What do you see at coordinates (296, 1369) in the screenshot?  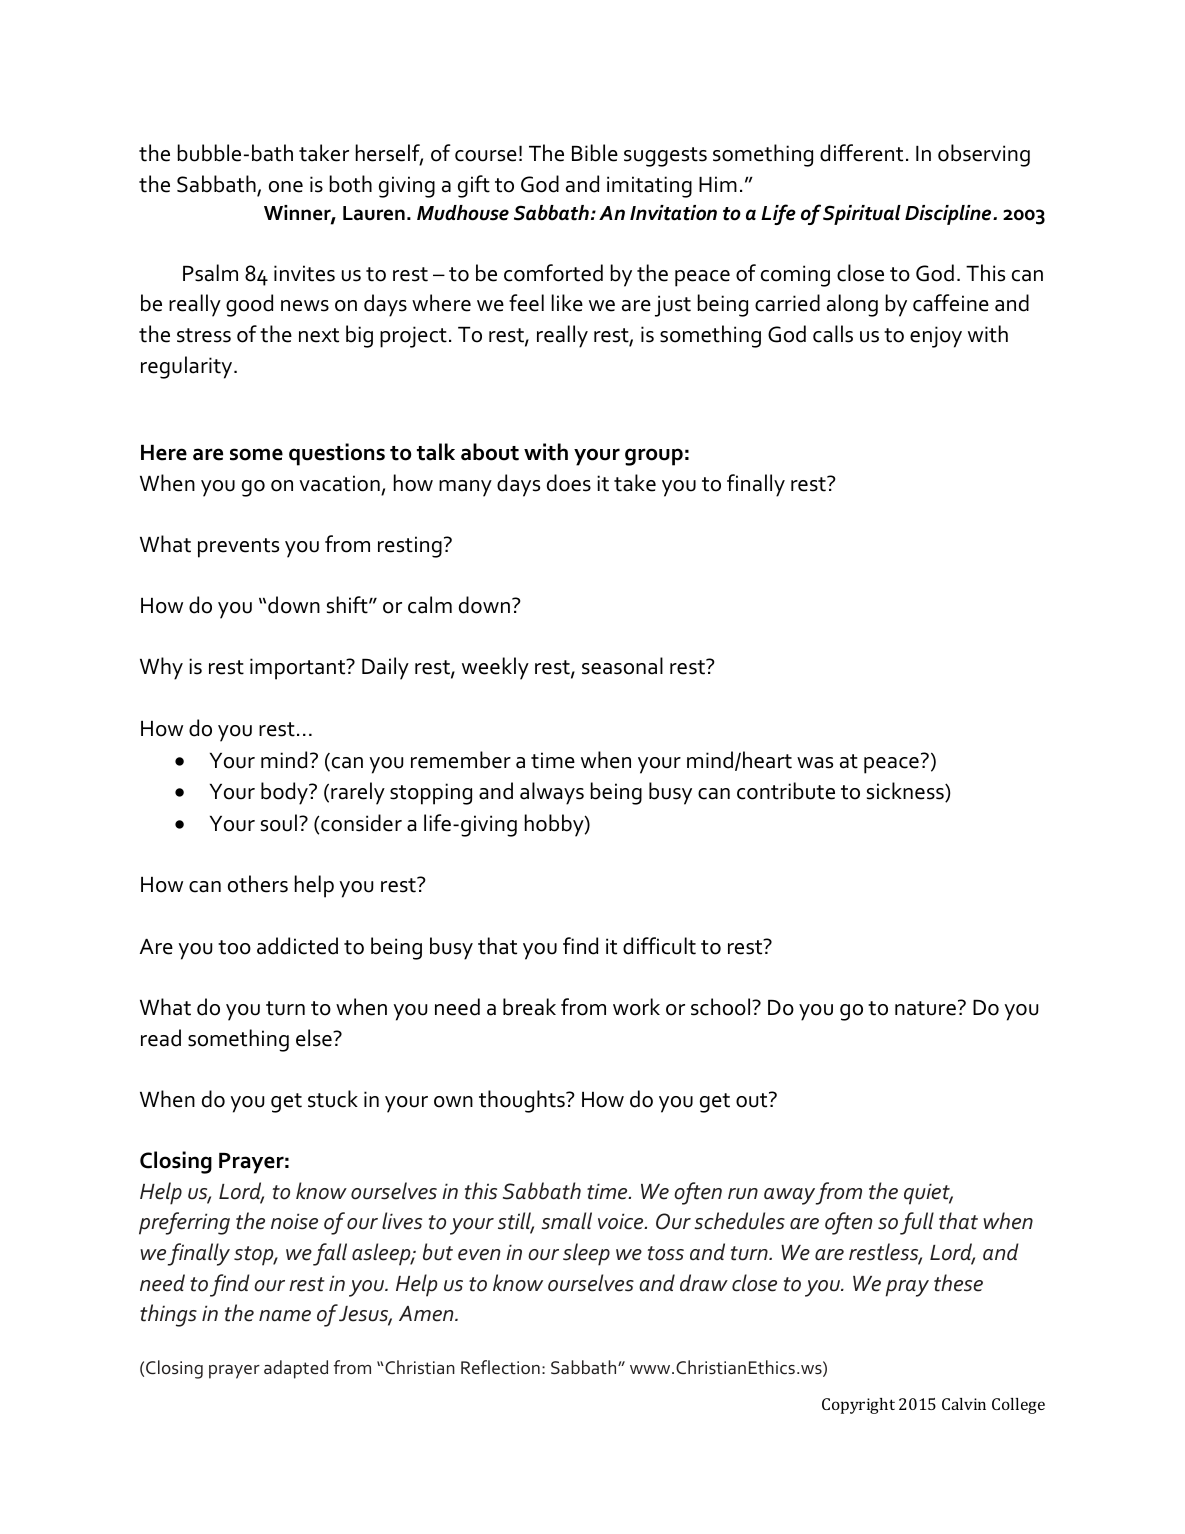 I see `adapted` at bounding box center [296, 1369].
